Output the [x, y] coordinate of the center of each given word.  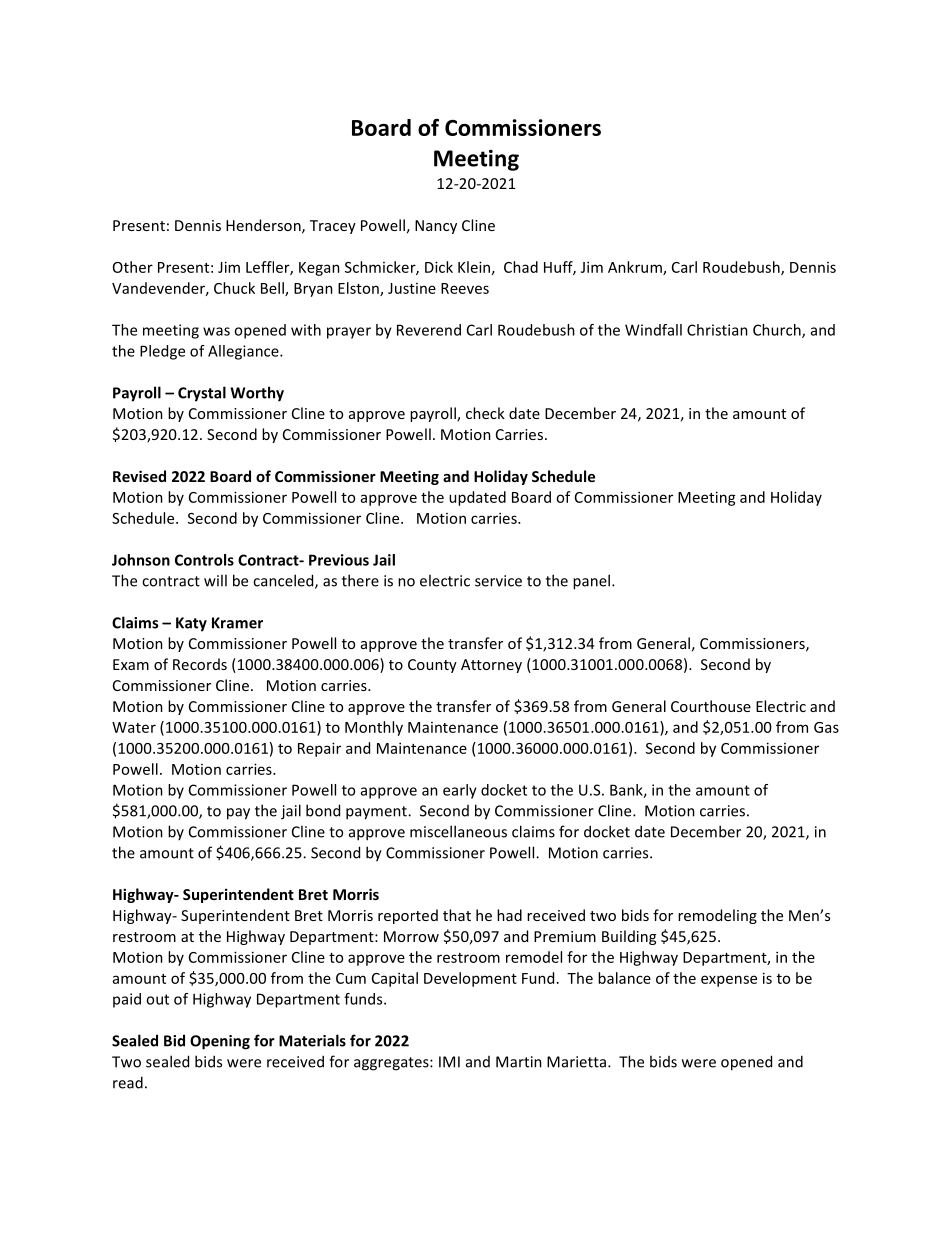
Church [778, 331]
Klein [474, 267]
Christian [717, 330]
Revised [139, 476]
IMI [449, 1062]
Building [629, 937]
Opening [220, 1042]
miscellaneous [458, 831]
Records [200, 664]
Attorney [491, 666]
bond [323, 810]
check [485, 413]
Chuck [234, 288]
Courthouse [711, 706]
